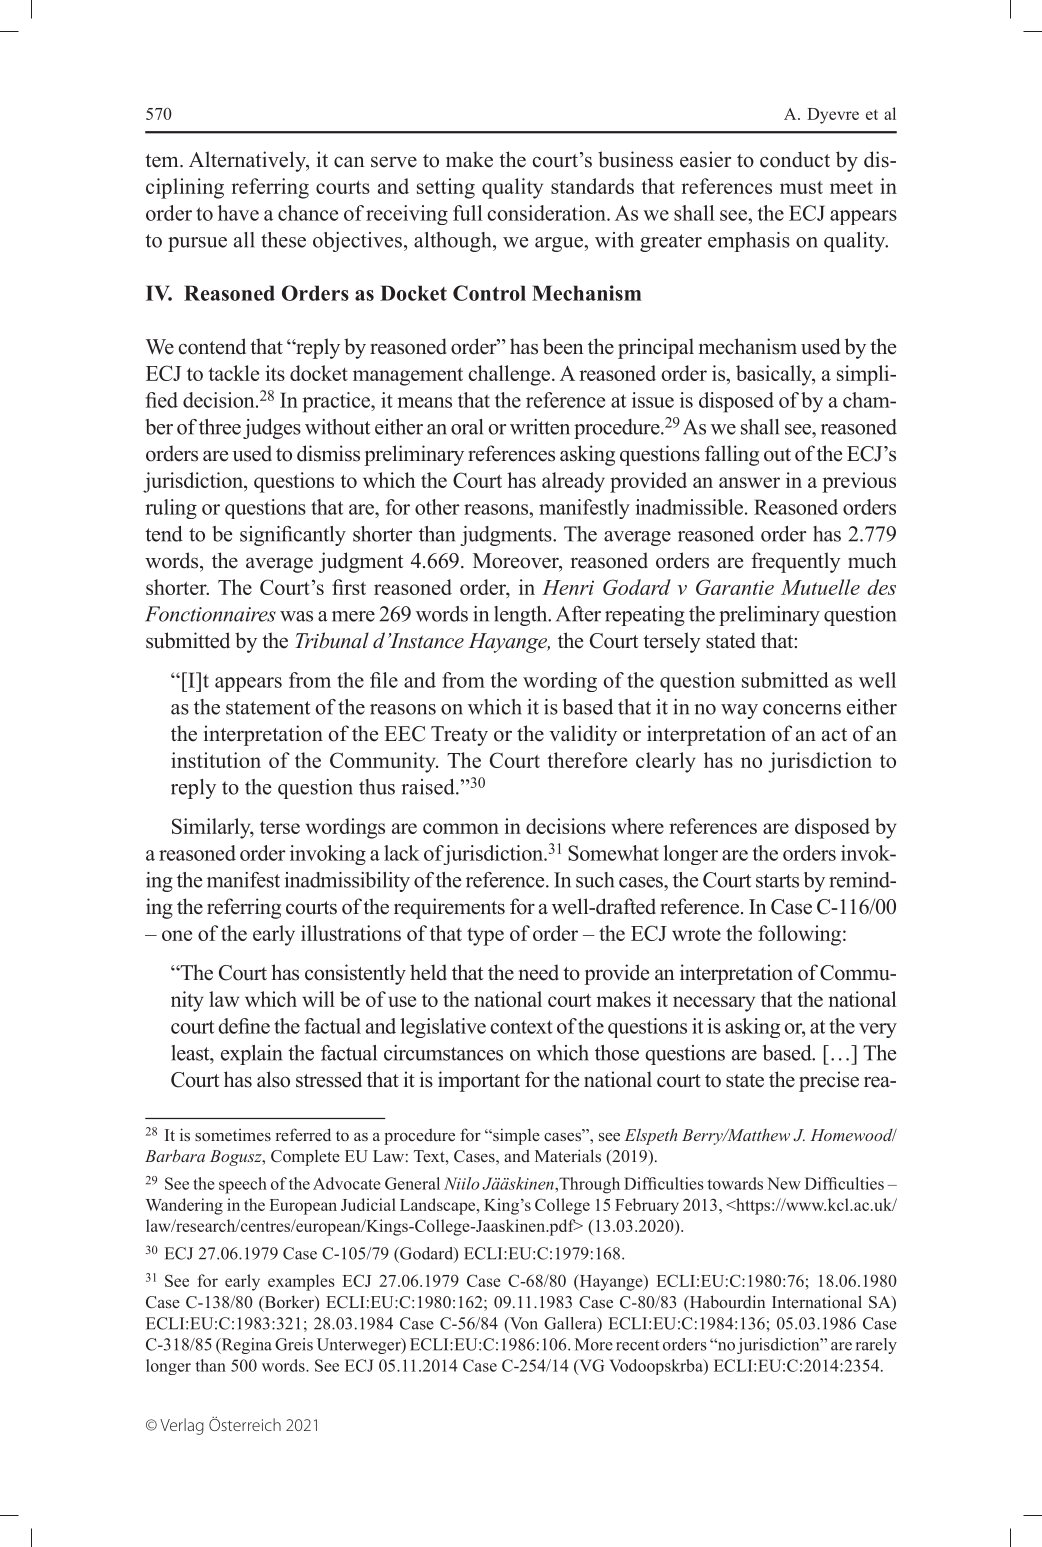 The image size is (1042, 1547). Describe the element at coordinates (801, 187) in the screenshot. I see `must` at that location.
